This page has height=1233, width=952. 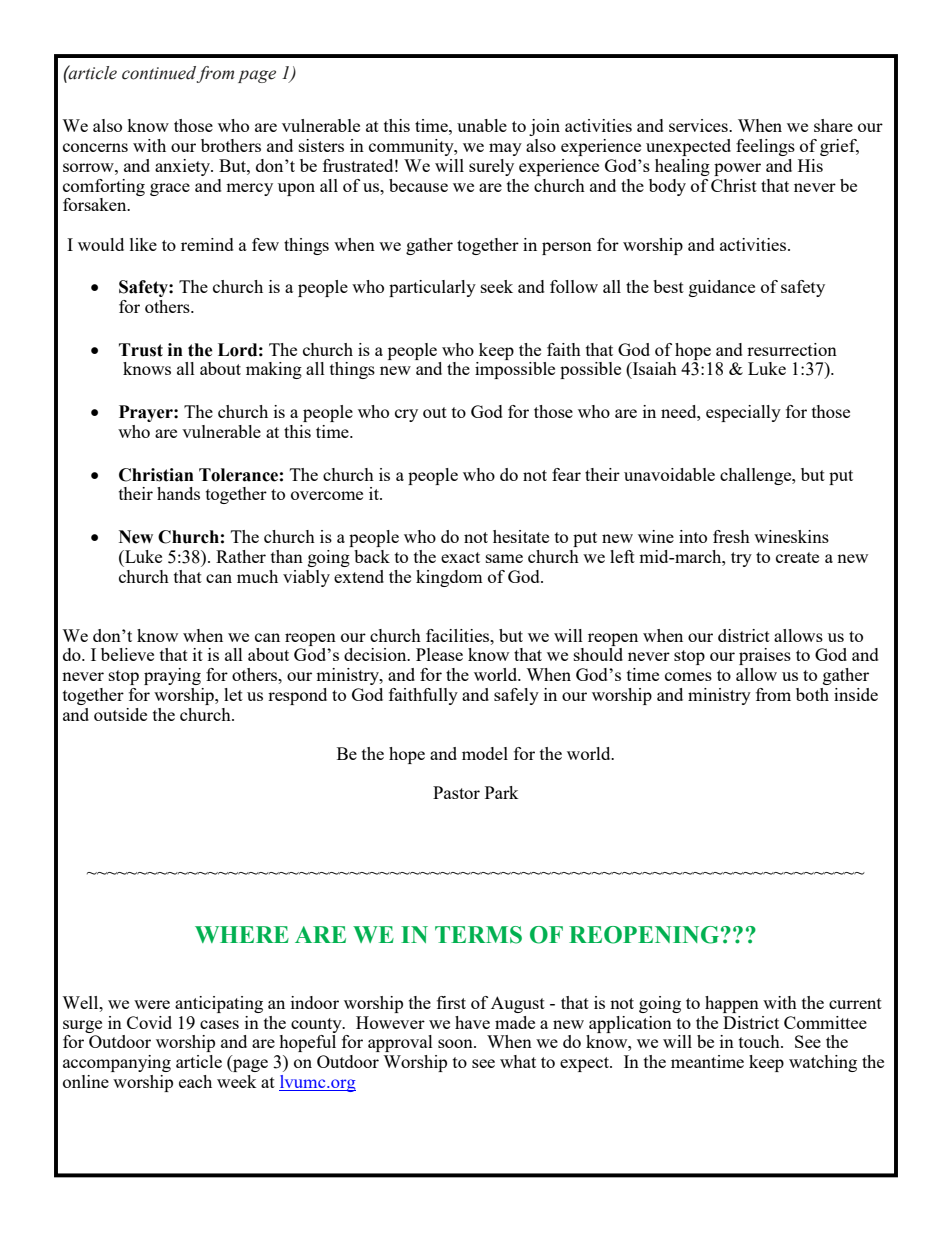 I want to click on touch, so click(x=760, y=1041).
